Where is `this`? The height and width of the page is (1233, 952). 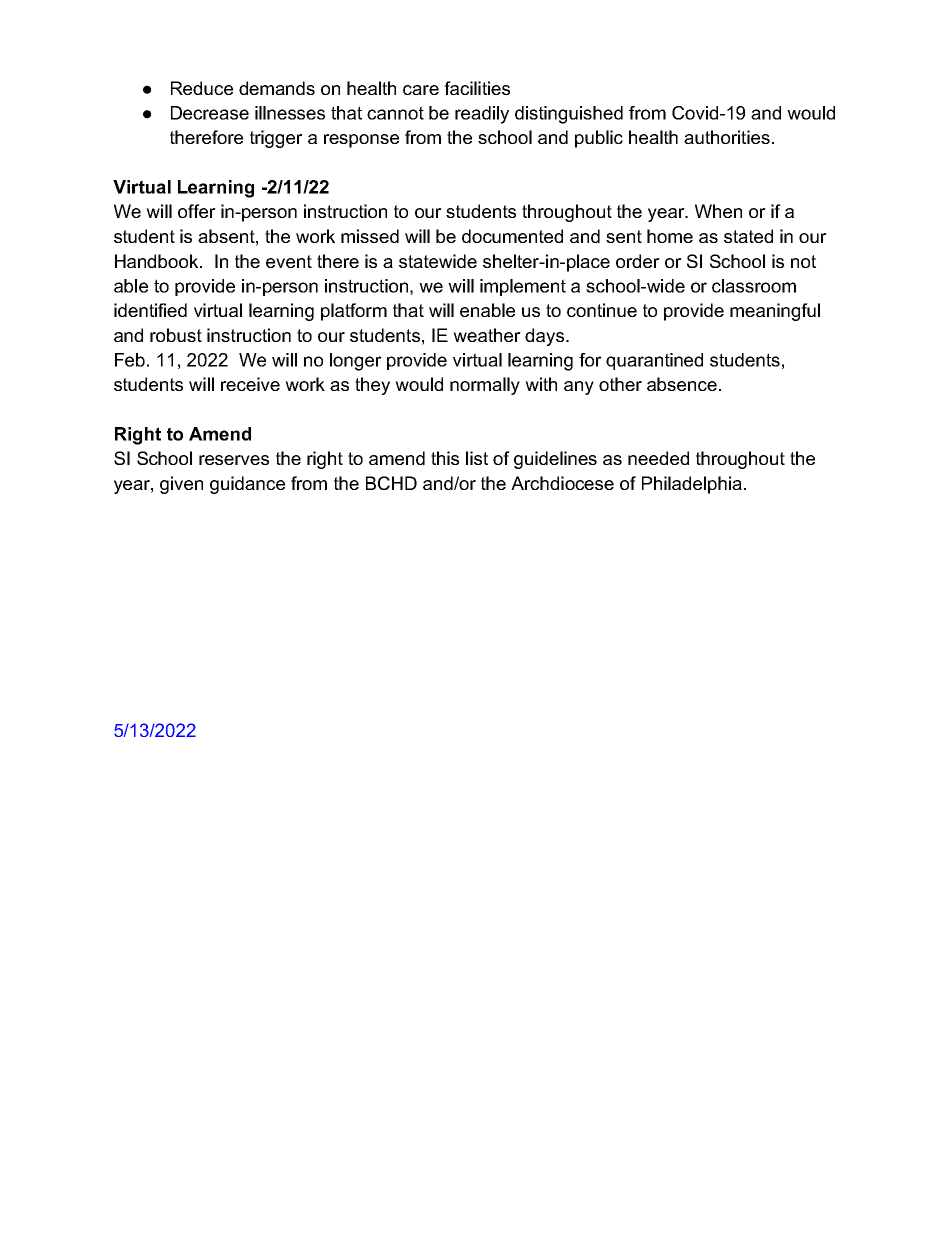 this is located at coordinates (445, 458).
